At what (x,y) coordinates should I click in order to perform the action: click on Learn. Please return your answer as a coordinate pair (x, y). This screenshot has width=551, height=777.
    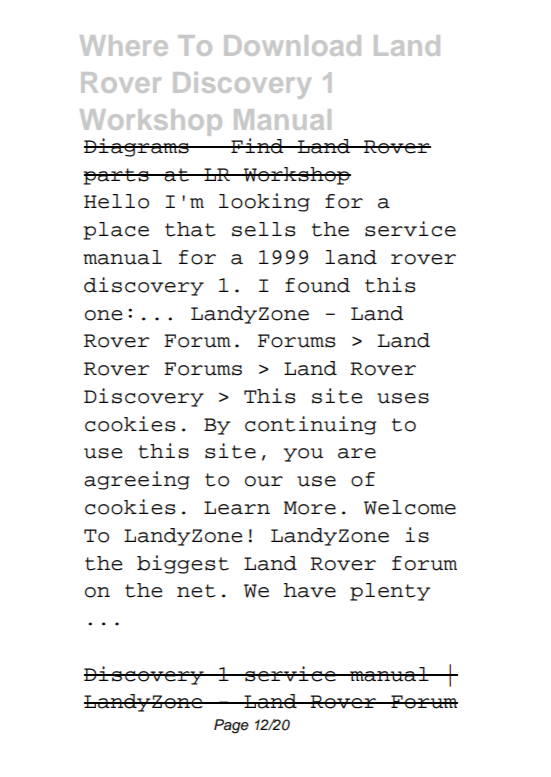
    Looking at the image, I should click on (237, 508).
